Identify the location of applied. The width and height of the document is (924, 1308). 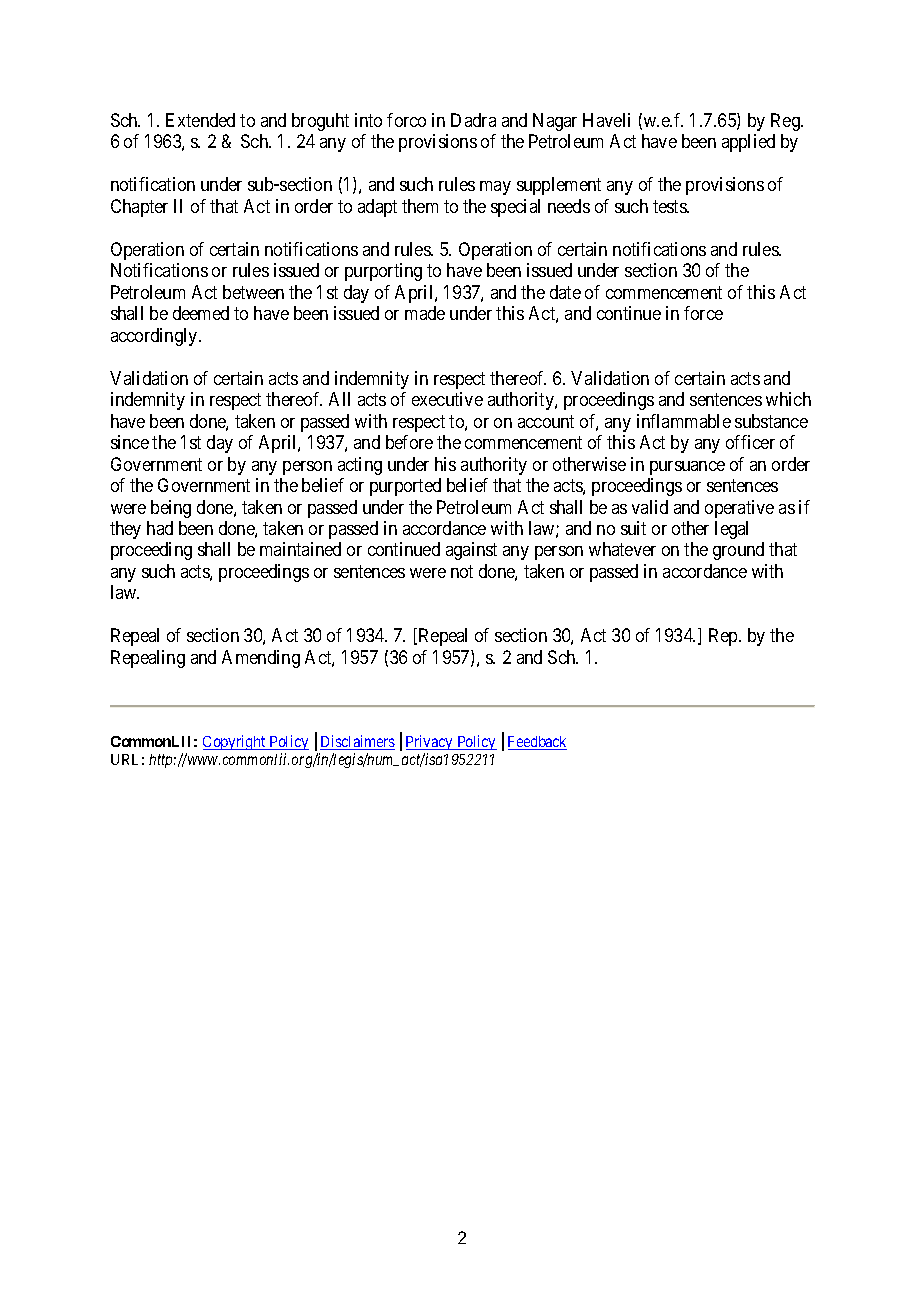
(748, 143).
